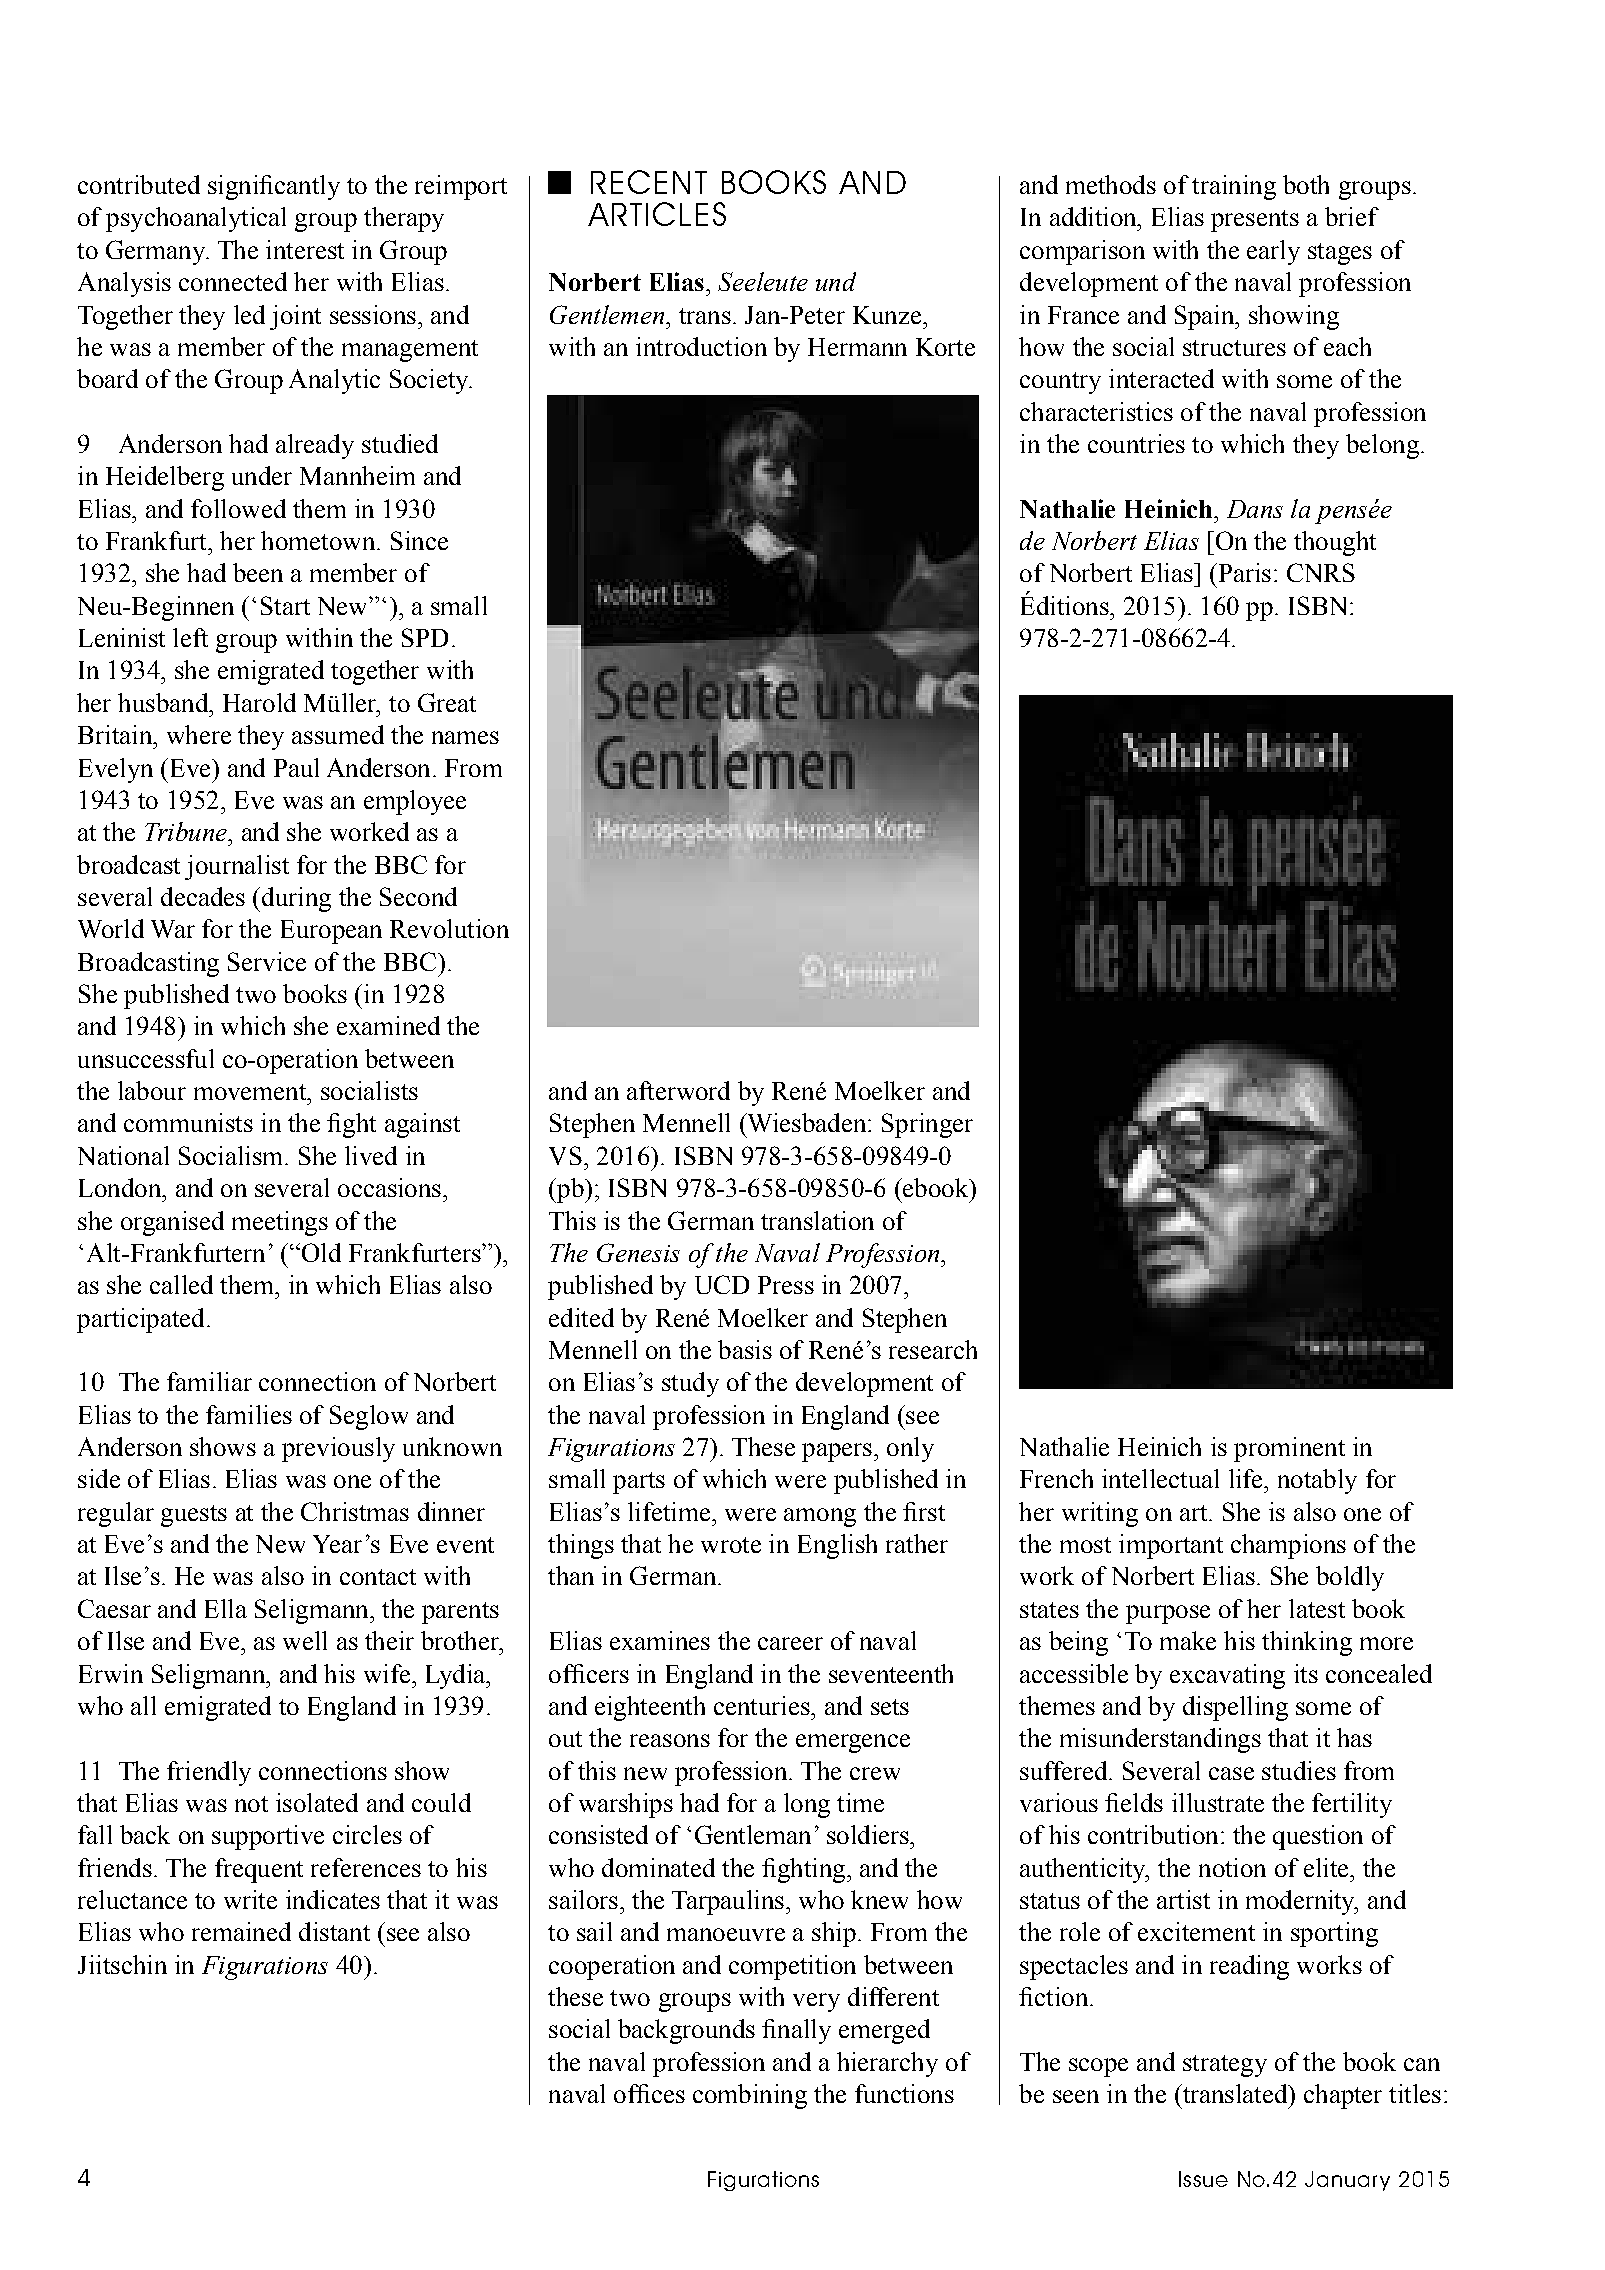  I want to click on early, so click(1273, 252).
